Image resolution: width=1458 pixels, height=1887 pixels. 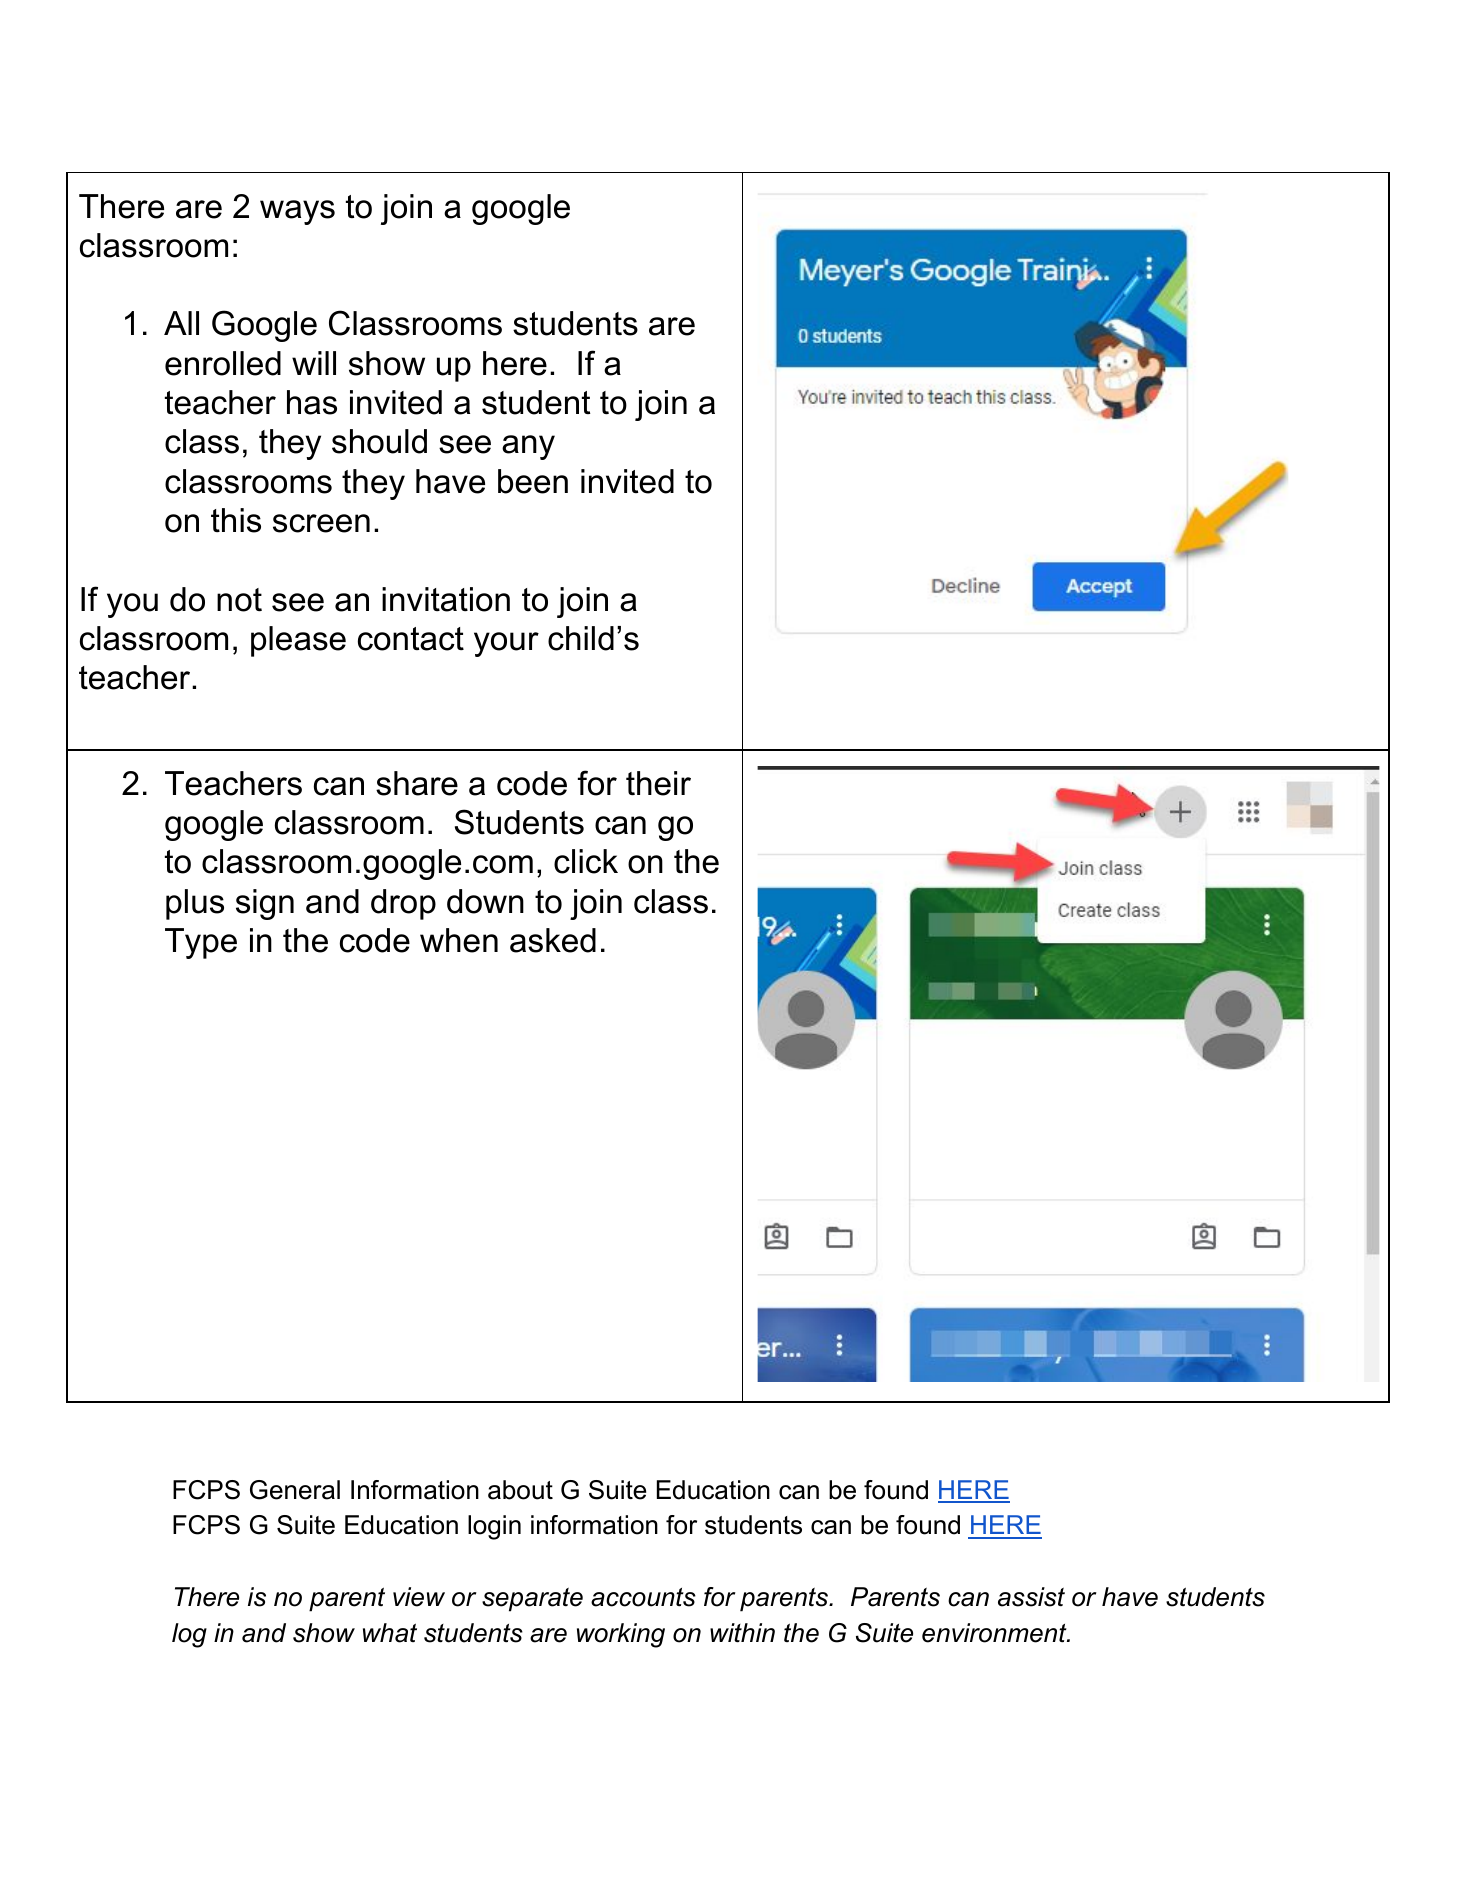 I want to click on what, so click(x=390, y=1633).
